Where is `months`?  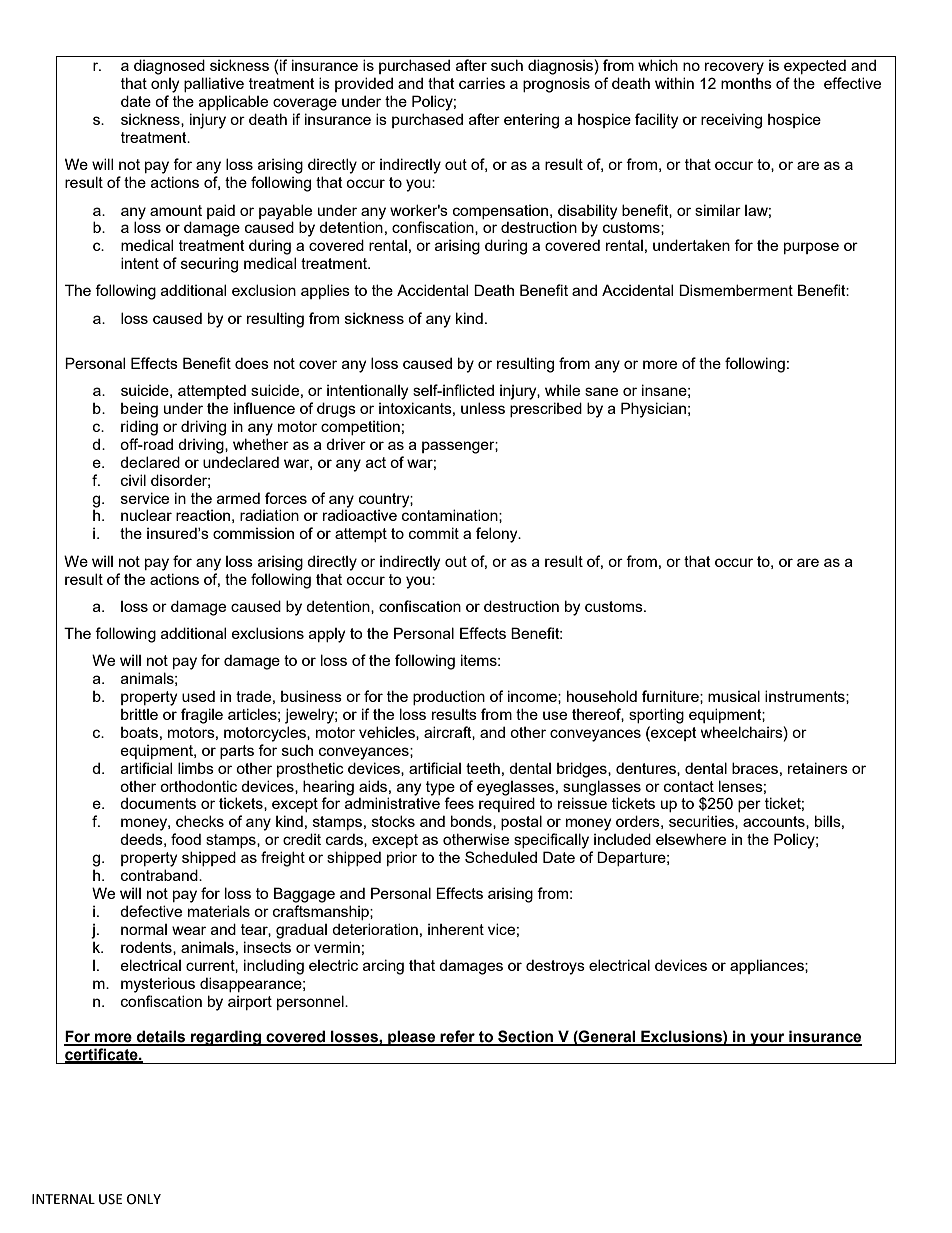
months is located at coordinates (746, 83).
